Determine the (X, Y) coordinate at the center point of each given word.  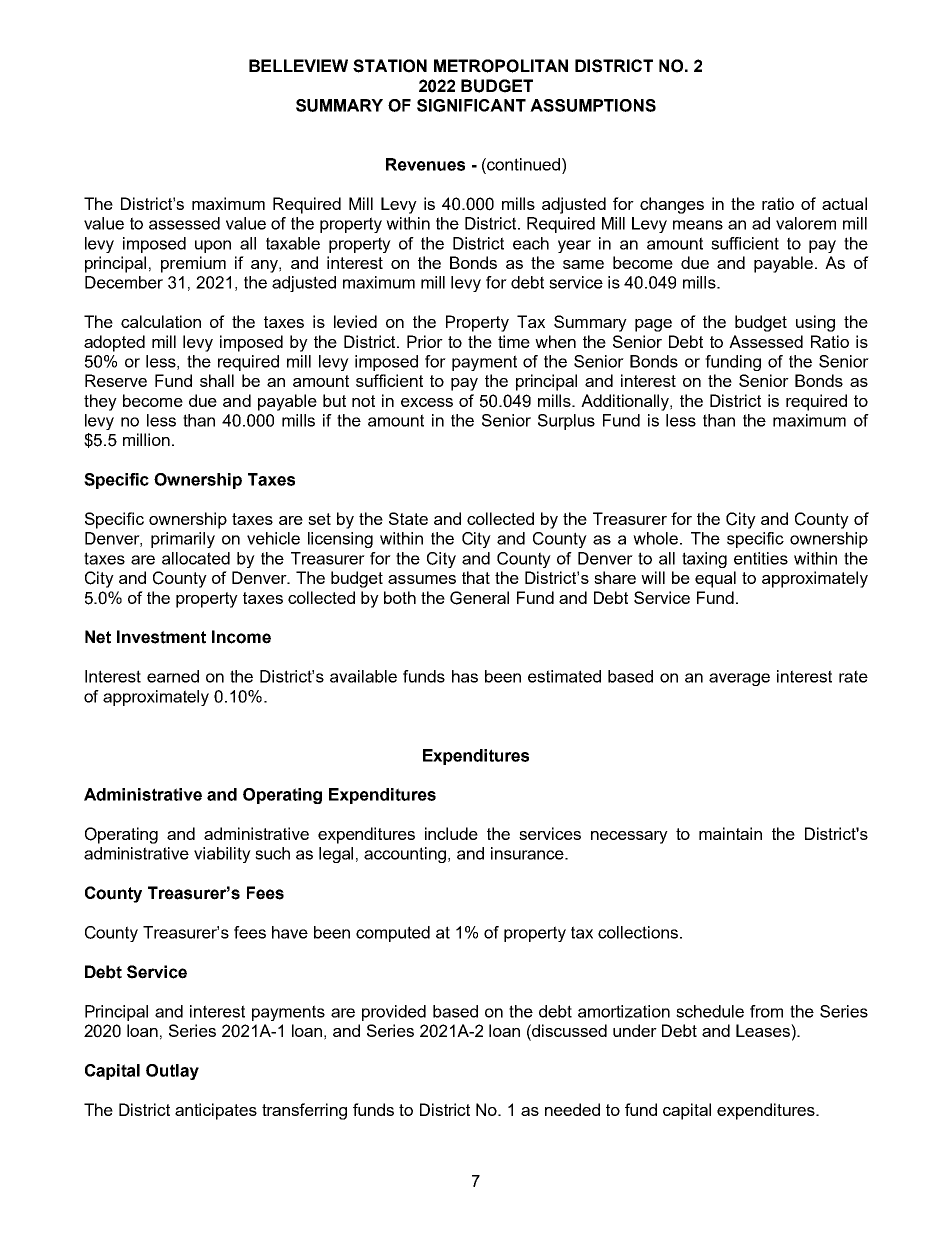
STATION (390, 66)
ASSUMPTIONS (593, 105)
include (451, 833)
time (514, 341)
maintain (730, 833)
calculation (161, 321)
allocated (196, 558)
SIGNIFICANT (471, 105)
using (815, 323)
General (479, 598)
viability (222, 855)
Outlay (172, 1072)
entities (761, 558)
